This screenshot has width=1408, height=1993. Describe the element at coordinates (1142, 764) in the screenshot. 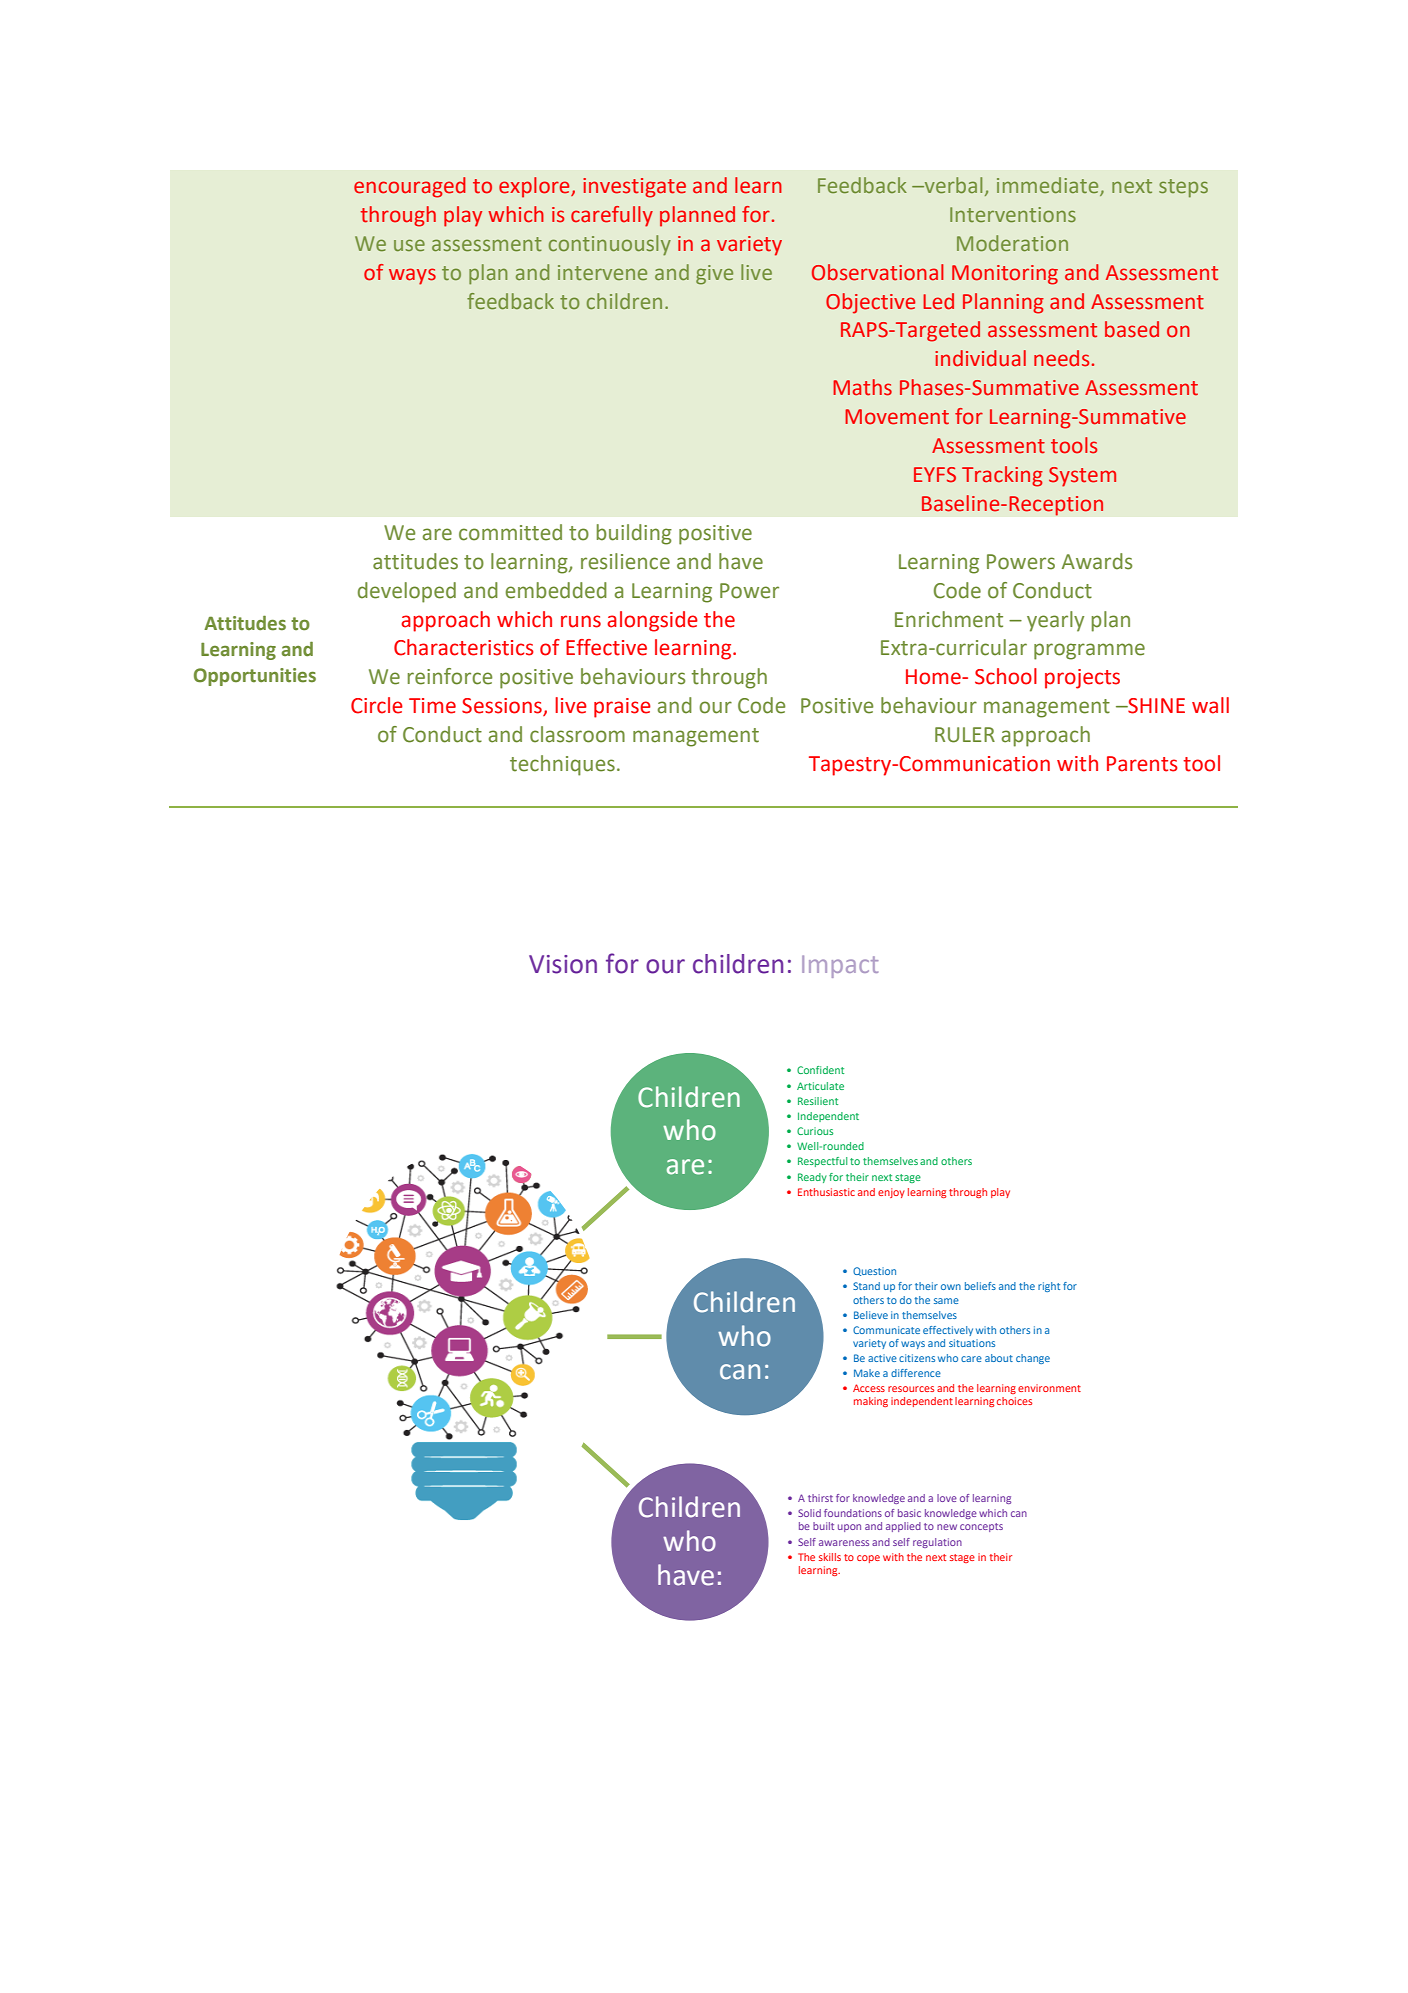

I see `Parents` at that location.
